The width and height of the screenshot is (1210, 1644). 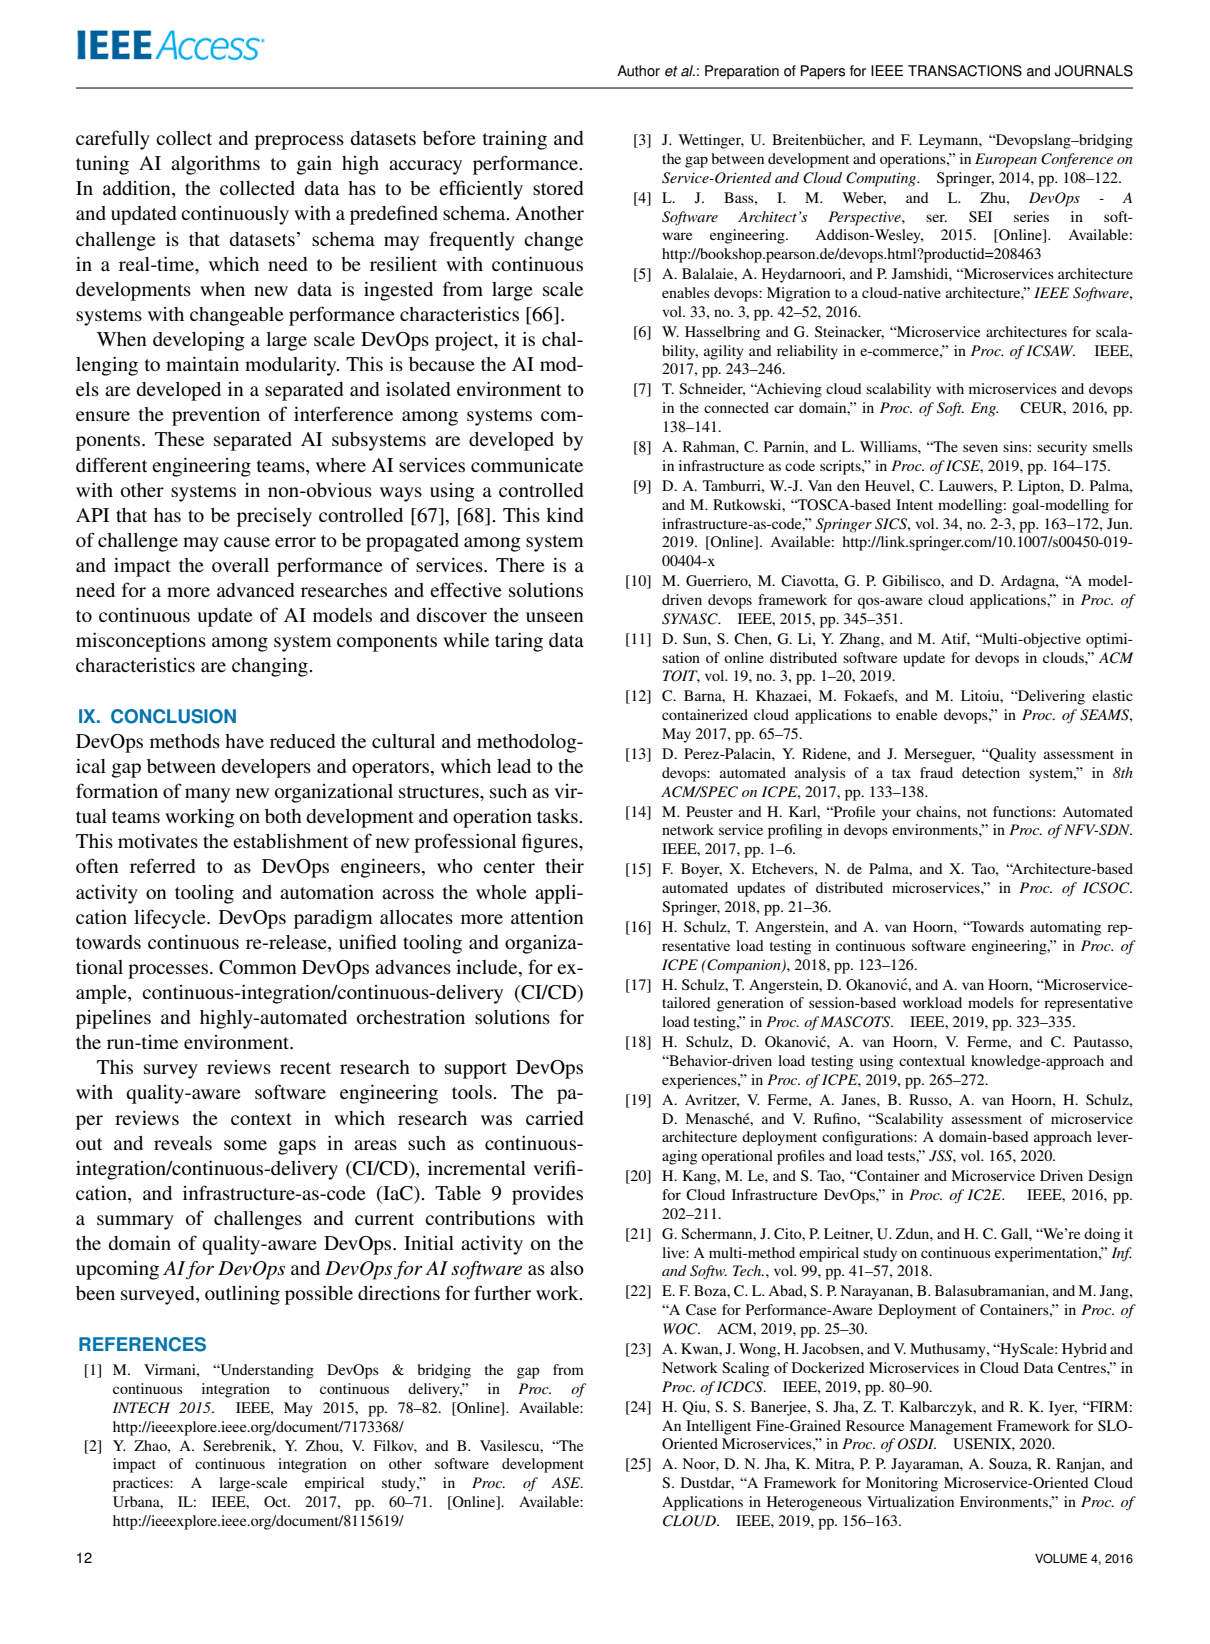 What do you see at coordinates (567, 1268) in the screenshot?
I see `also` at bounding box center [567, 1268].
